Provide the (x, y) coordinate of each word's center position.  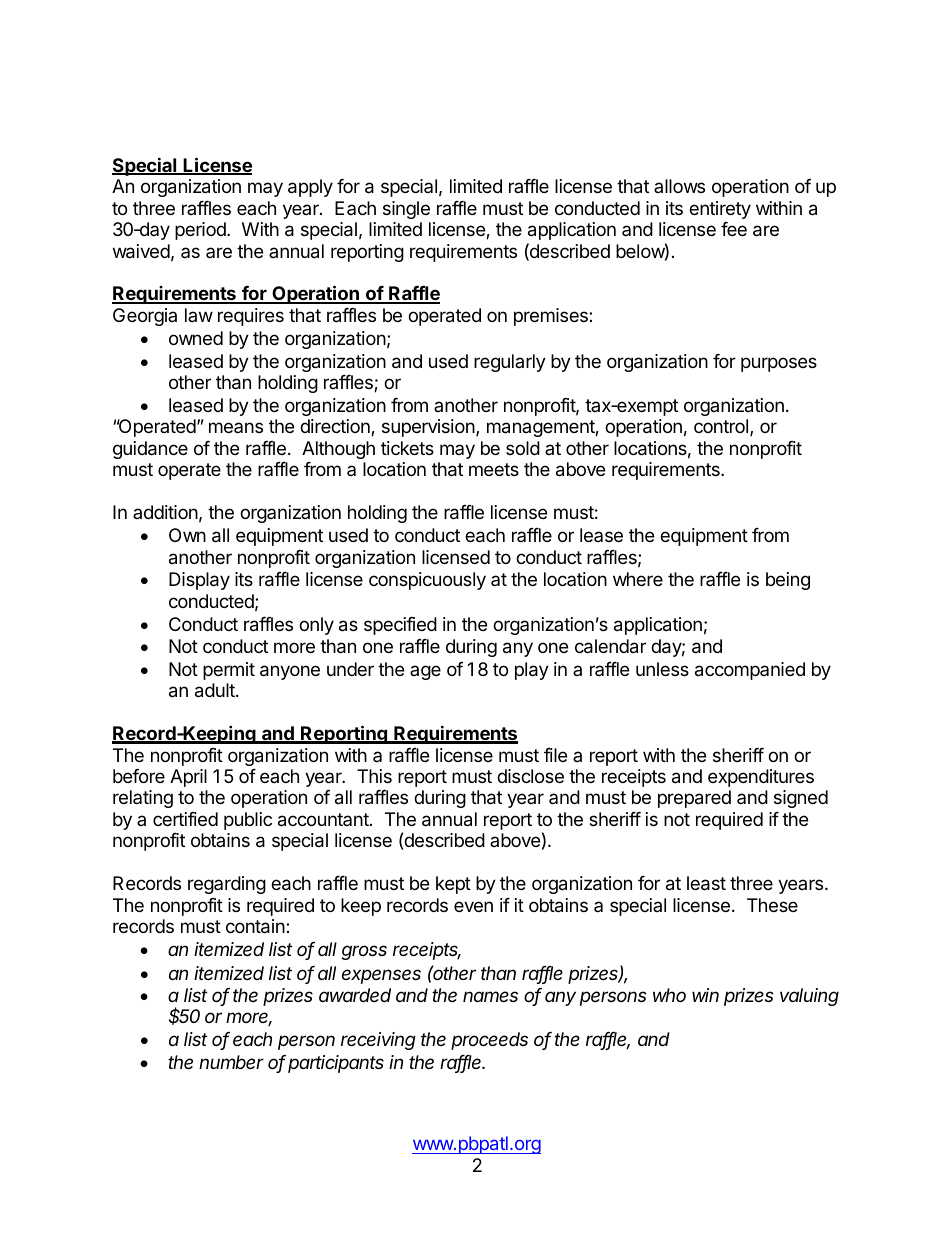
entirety (720, 210)
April (188, 778)
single (406, 210)
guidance (150, 450)
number (231, 1062)
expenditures (761, 778)
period (201, 231)
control (722, 427)
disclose (530, 776)
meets (494, 469)
